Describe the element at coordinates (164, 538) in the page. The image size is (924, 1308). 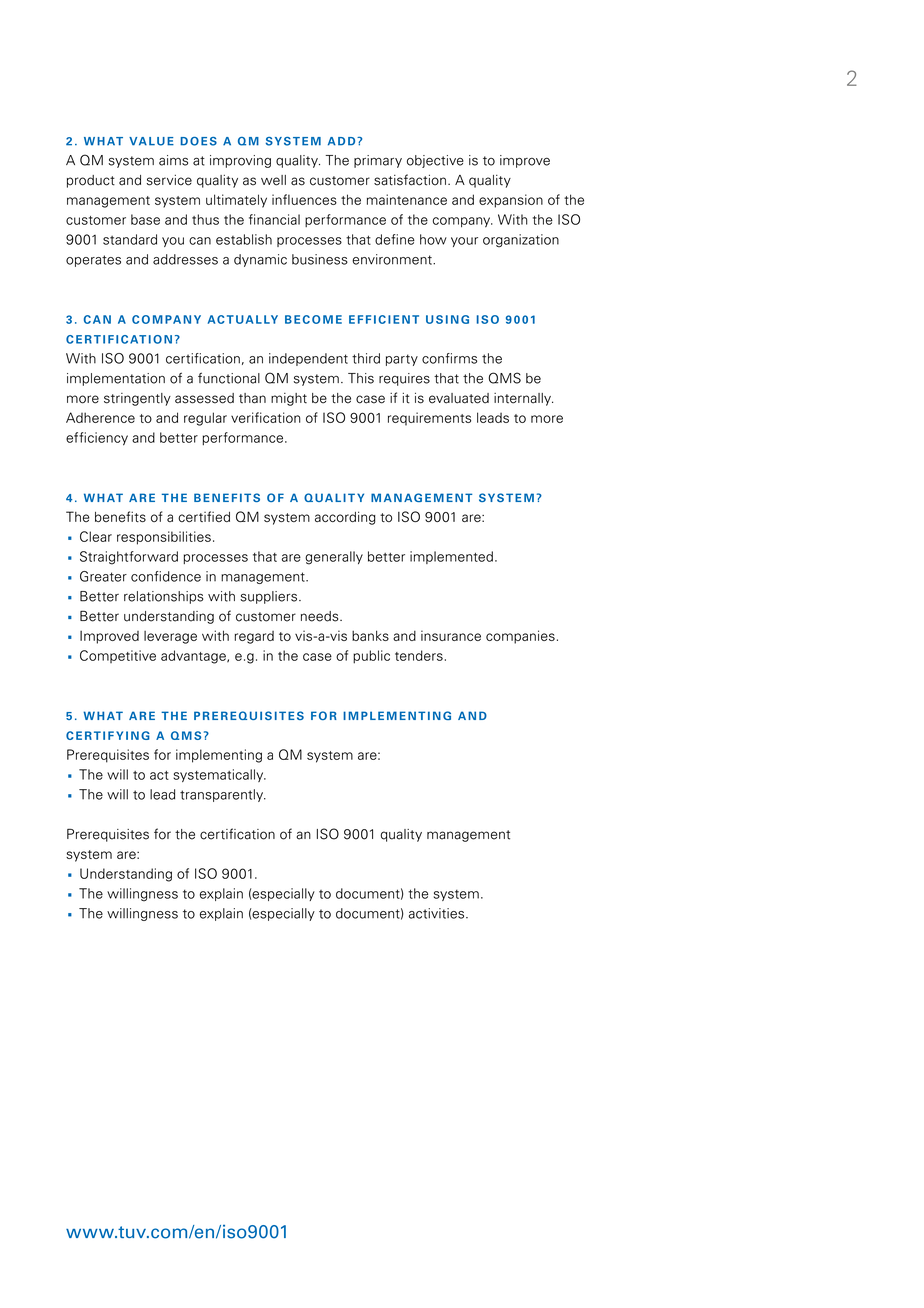
I see `responsibilities` at that location.
